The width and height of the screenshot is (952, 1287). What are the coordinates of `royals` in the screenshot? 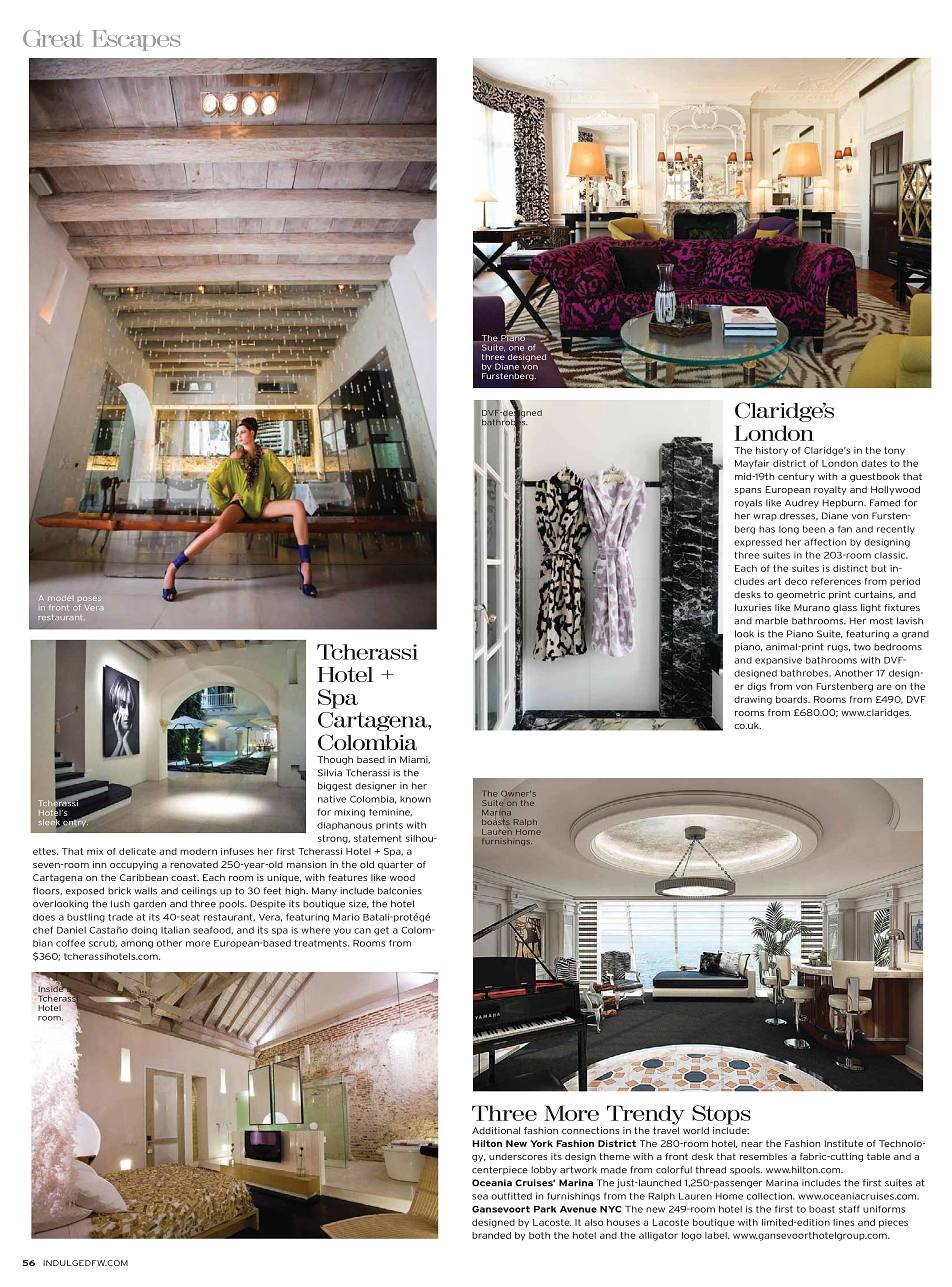 It's located at (748, 503).
